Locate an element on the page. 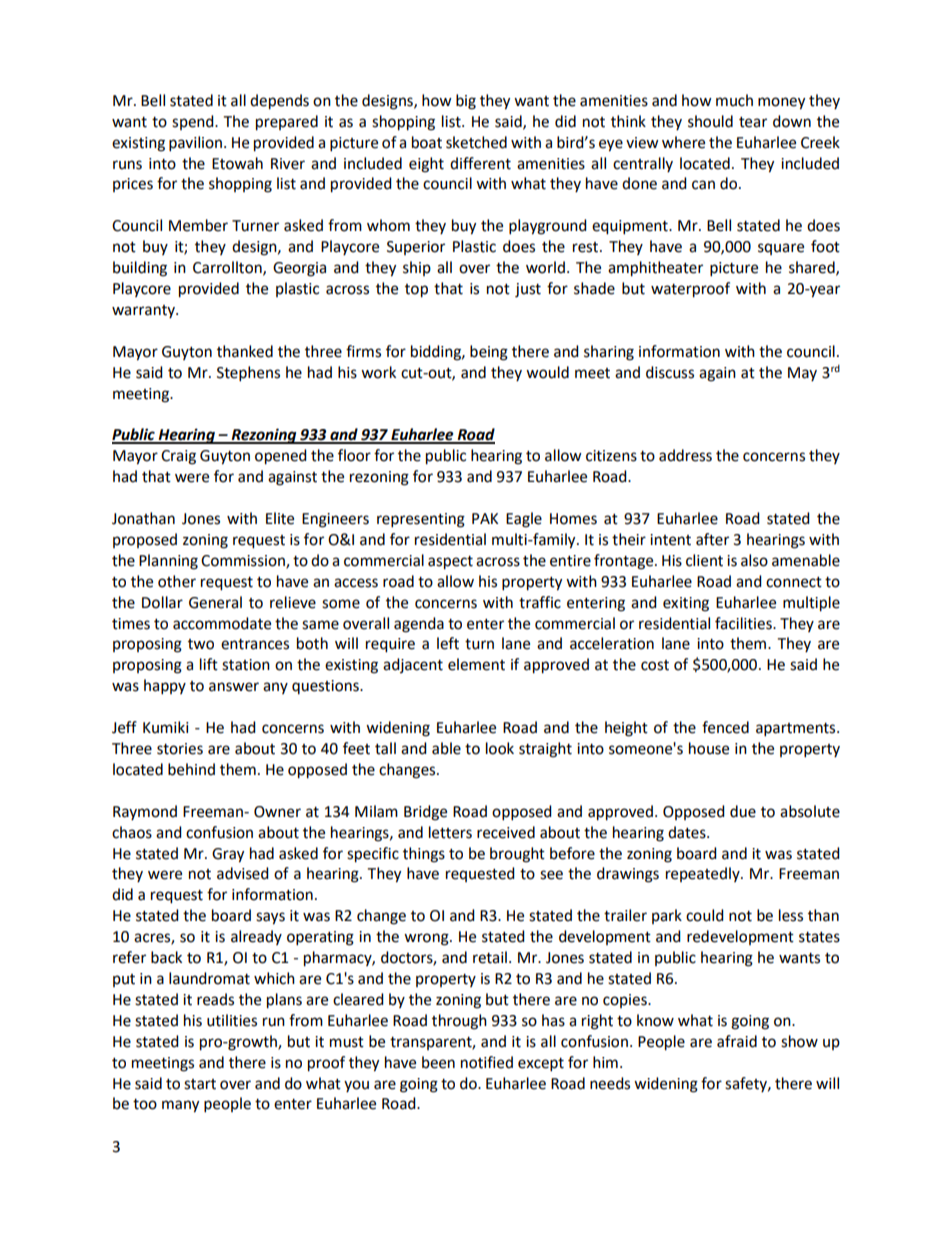  start is located at coordinates (200, 1084).
